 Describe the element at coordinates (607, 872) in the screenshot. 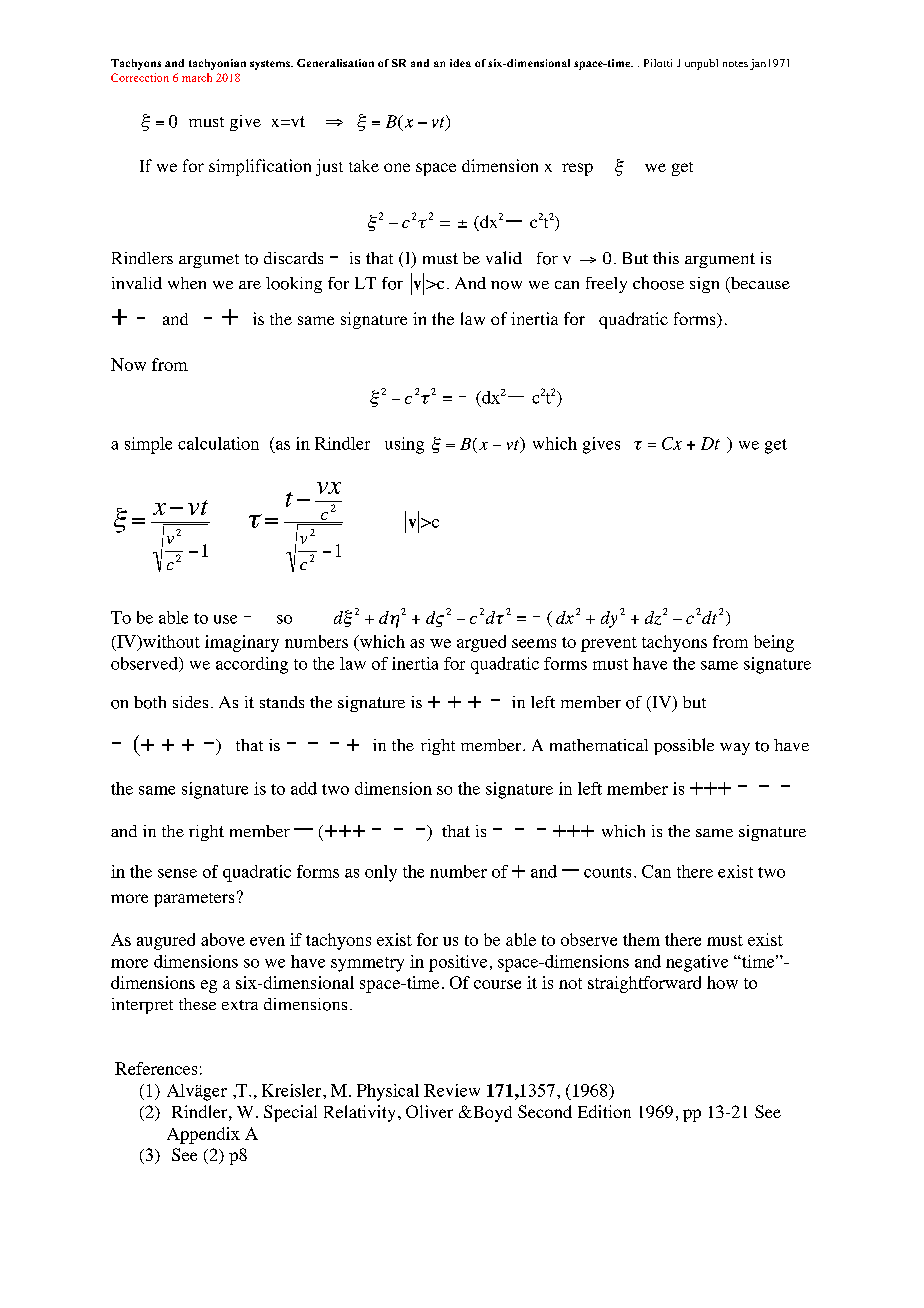

I see `counts` at that location.
